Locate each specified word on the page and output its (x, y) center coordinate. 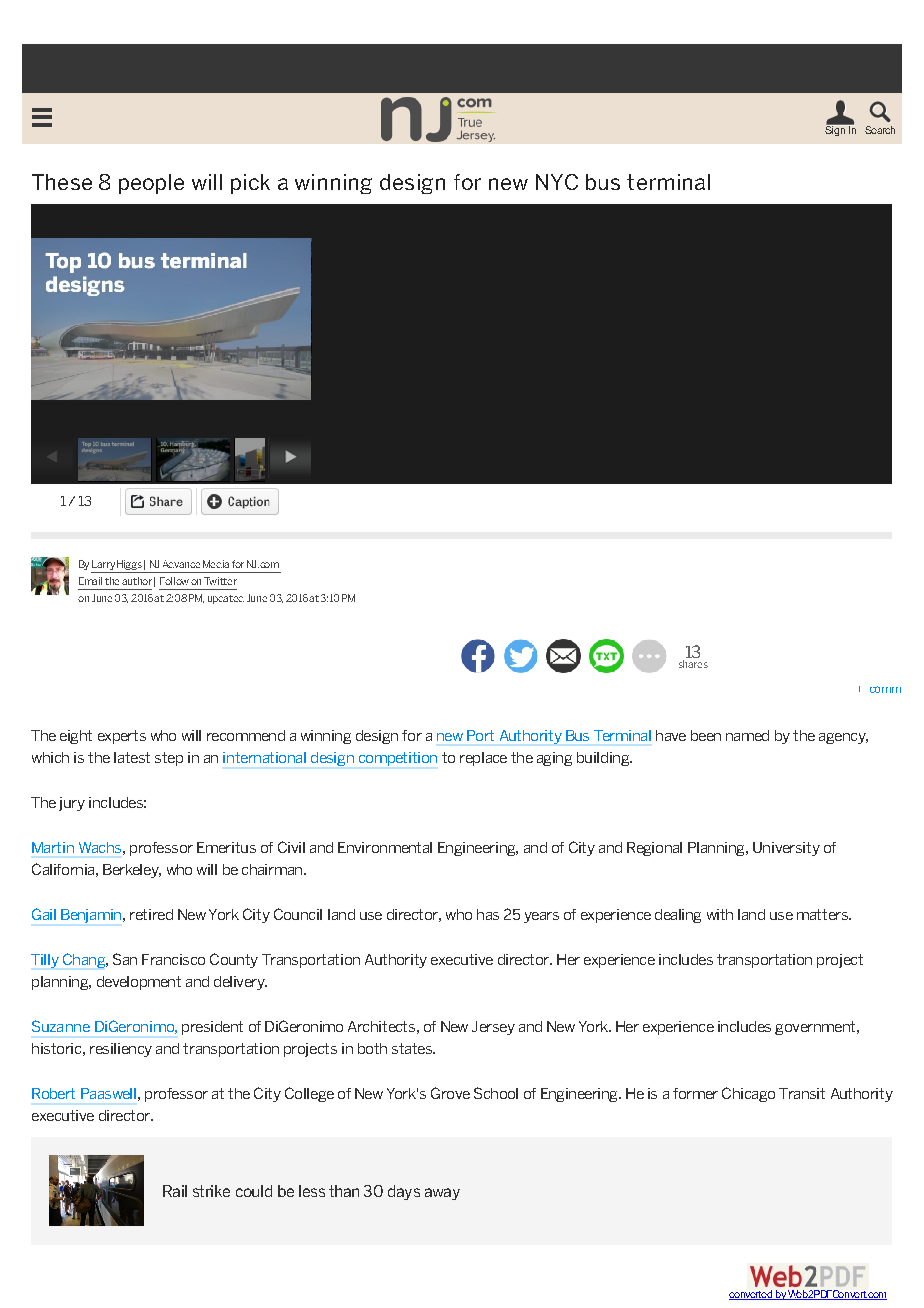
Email (90, 581)
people (151, 184)
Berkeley (132, 871)
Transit (802, 1093)
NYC (557, 182)
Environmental (385, 847)
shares (693, 664)
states (413, 1048)
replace (483, 759)
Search (880, 130)
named (747, 735)
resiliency (121, 1050)
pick (250, 184)
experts (122, 737)
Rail (175, 1191)
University (786, 849)
